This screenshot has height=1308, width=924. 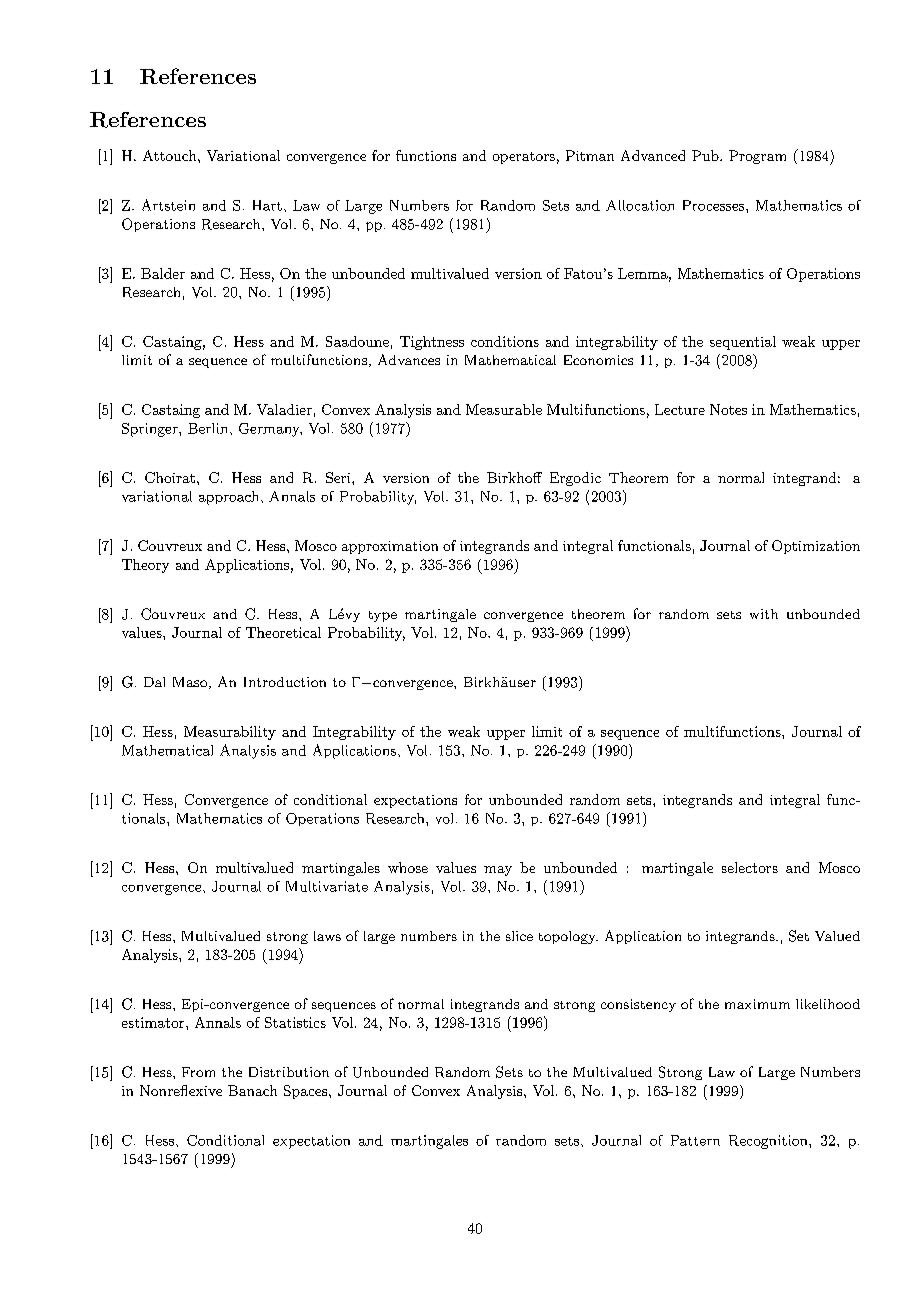 I want to click on operators, so click(x=524, y=158).
